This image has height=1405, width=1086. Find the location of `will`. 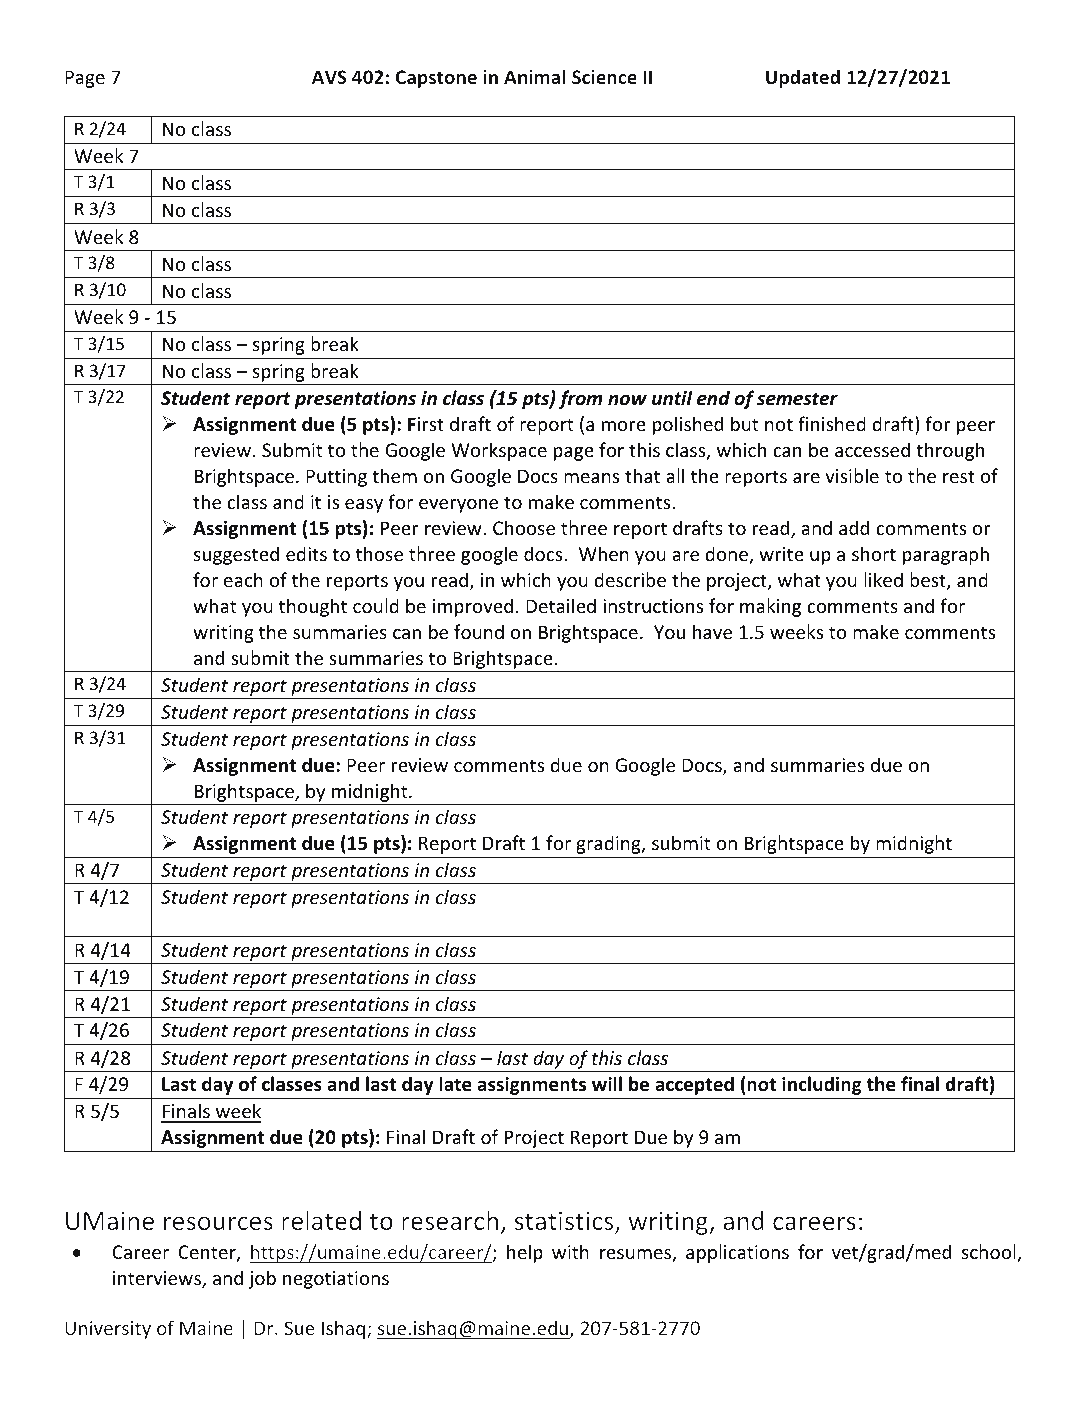

will is located at coordinates (607, 1083).
